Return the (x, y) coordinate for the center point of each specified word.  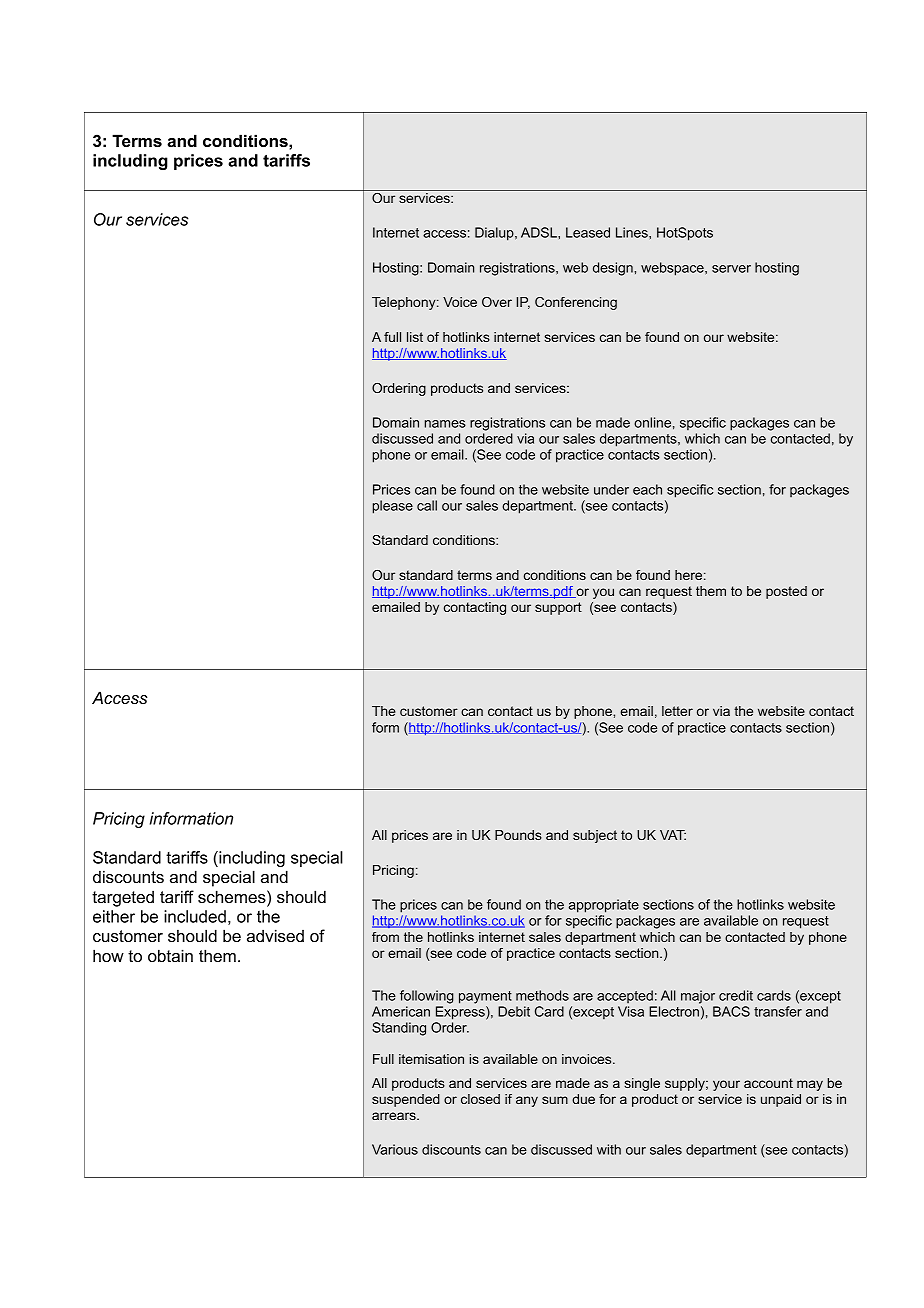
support (558, 608)
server (731, 269)
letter (677, 711)
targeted (123, 898)
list (415, 337)
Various (395, 1149)
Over (497, 302)
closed (480, 1099)
